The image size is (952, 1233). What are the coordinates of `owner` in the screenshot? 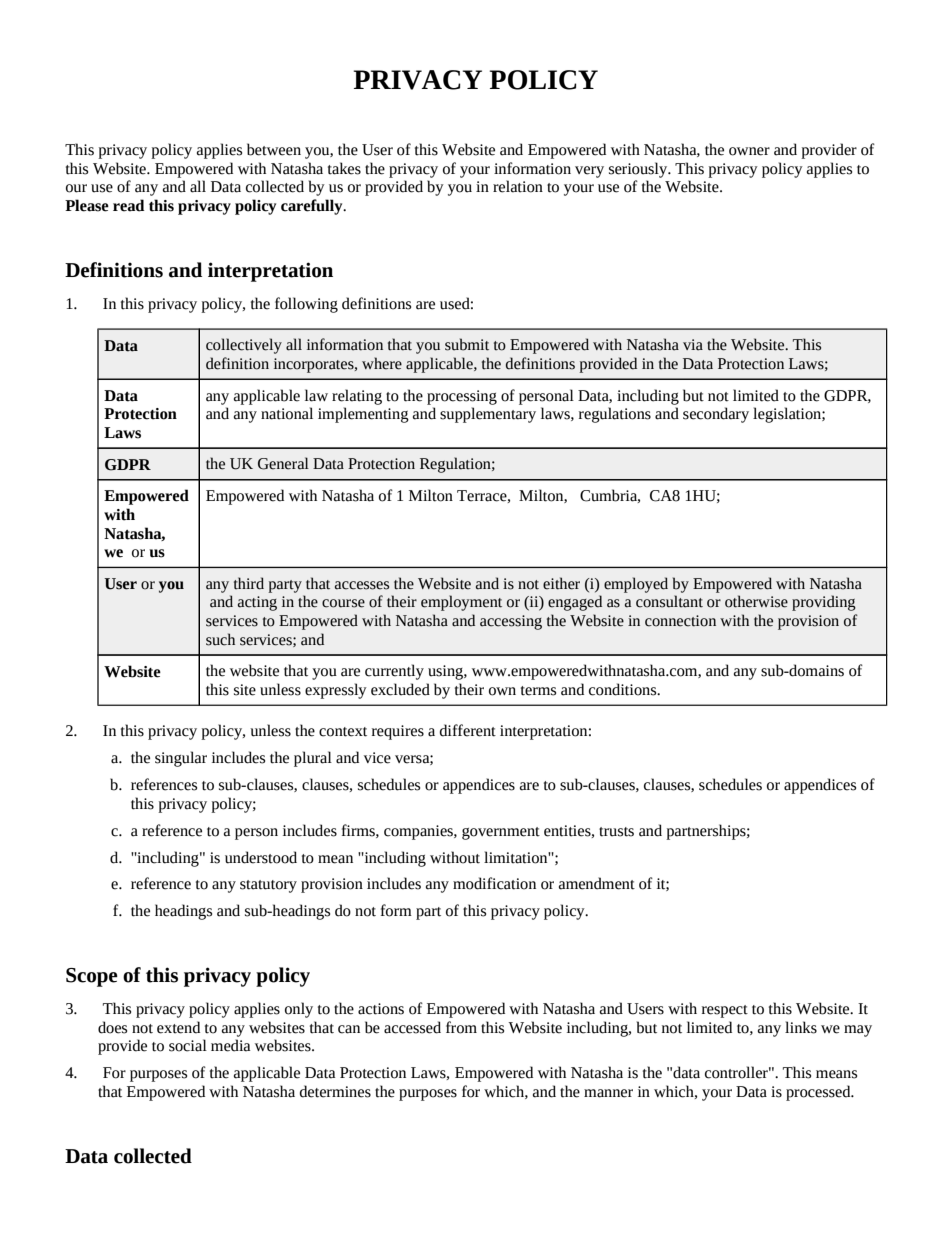 It's located at (749, 151).
